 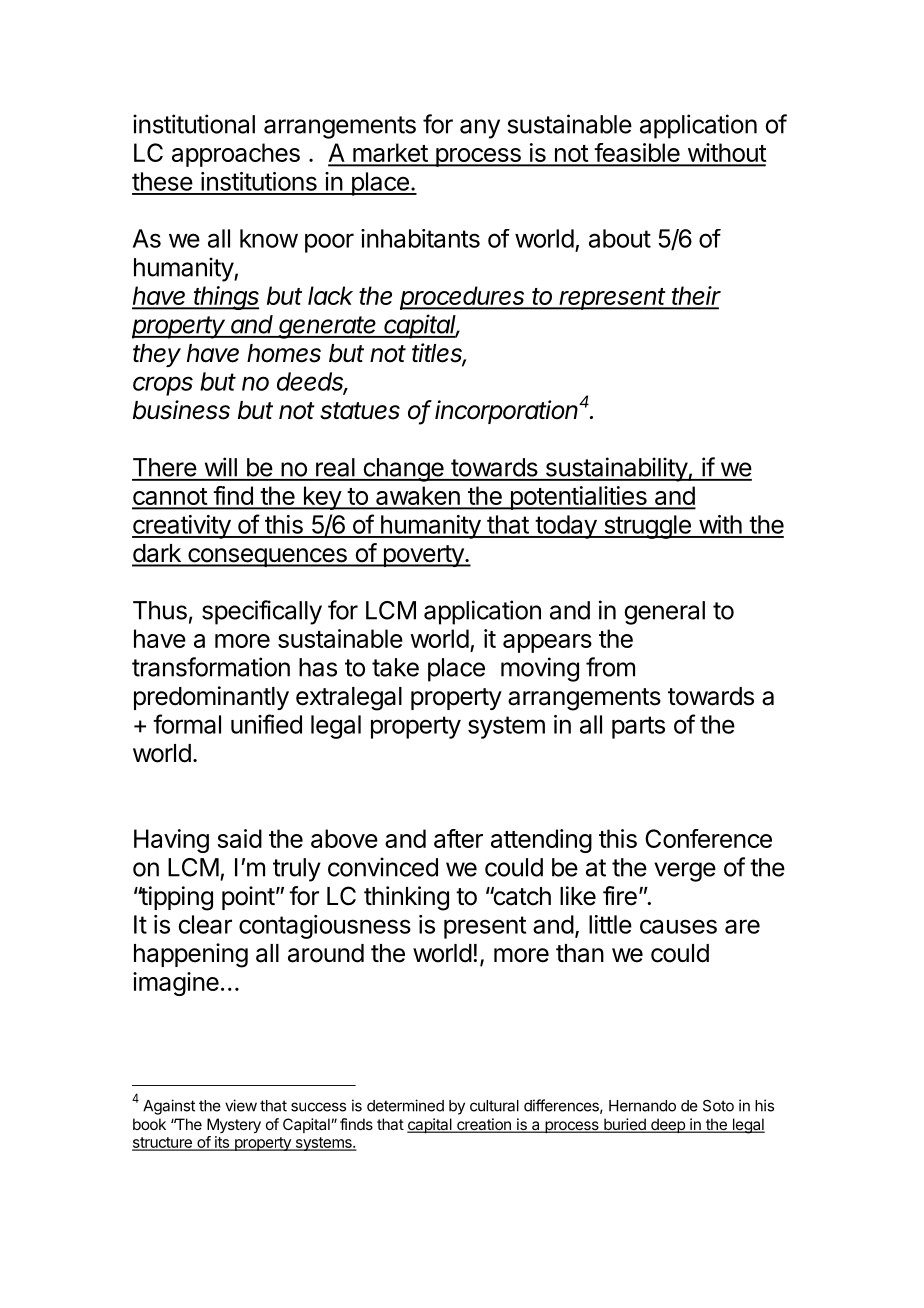 I want to click on awaken, so click(x=418, y=497).
